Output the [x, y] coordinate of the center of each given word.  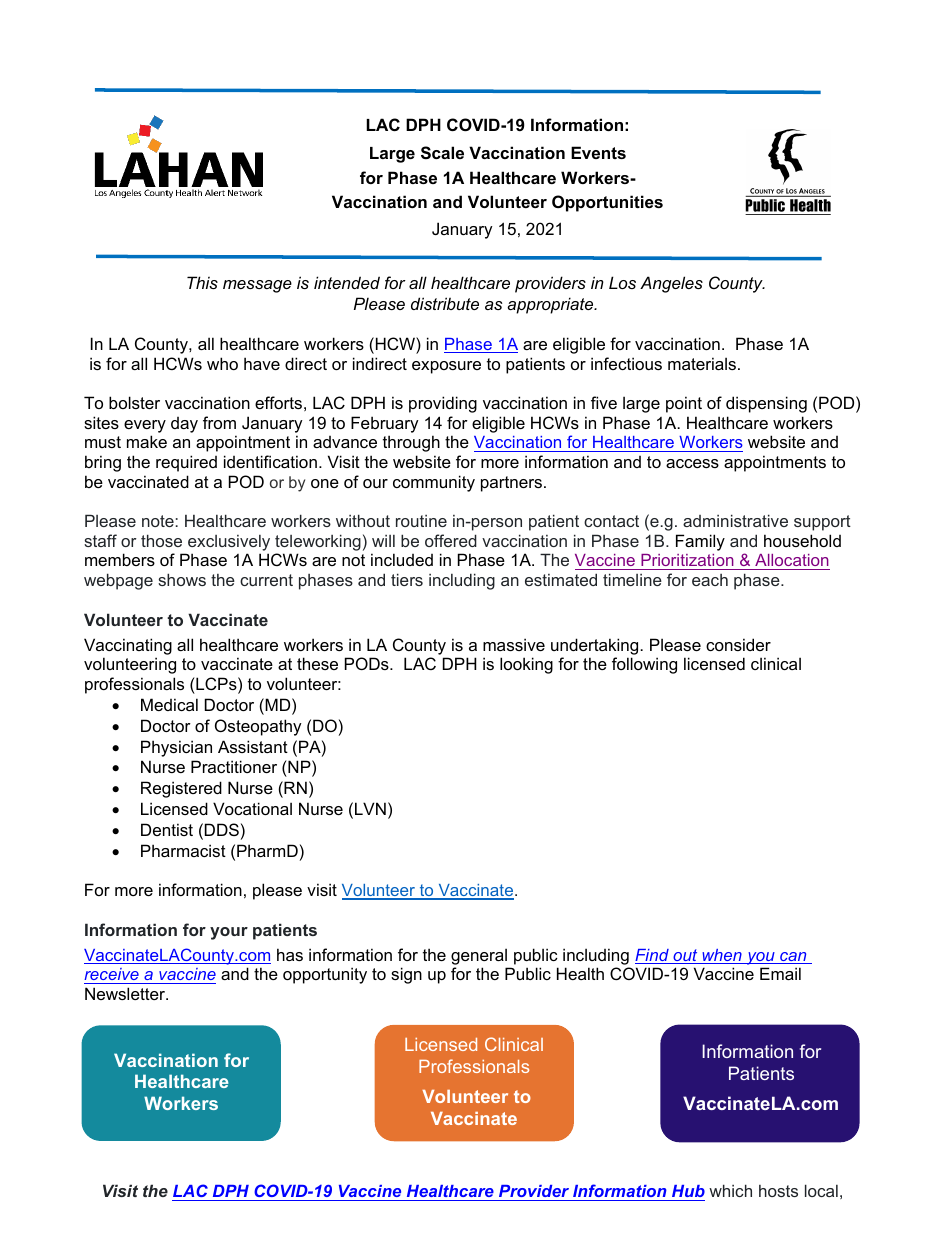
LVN [370, 808]
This [202, 282]
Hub [687, 1193]
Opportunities [607, 203]
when [722, 956]
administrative [735, 520]
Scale [442, 153]
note [158, 521]
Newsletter [126, 993]
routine [421, 521]
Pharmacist [183, 850]
